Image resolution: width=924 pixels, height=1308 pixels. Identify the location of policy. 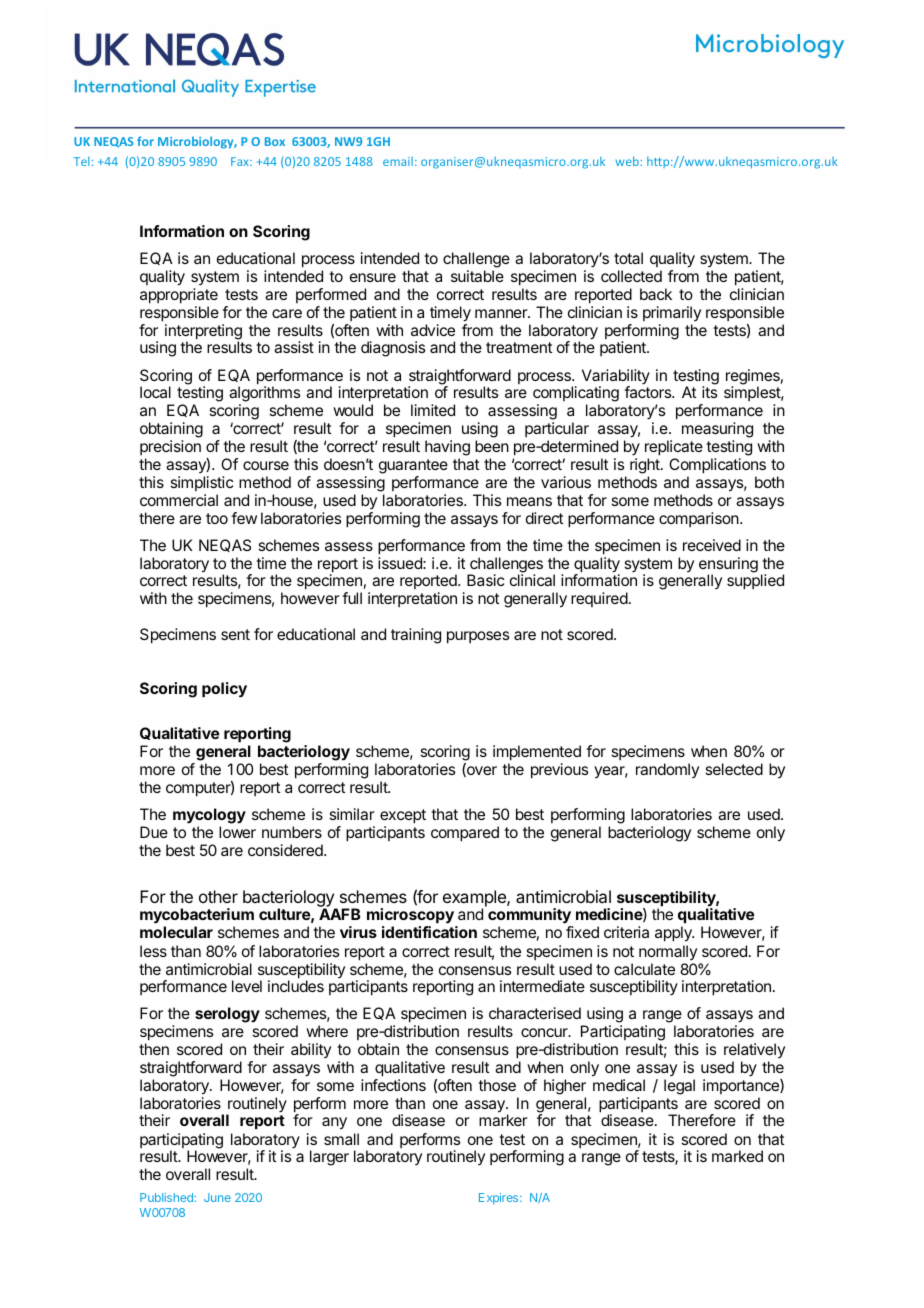
(224, 690).
